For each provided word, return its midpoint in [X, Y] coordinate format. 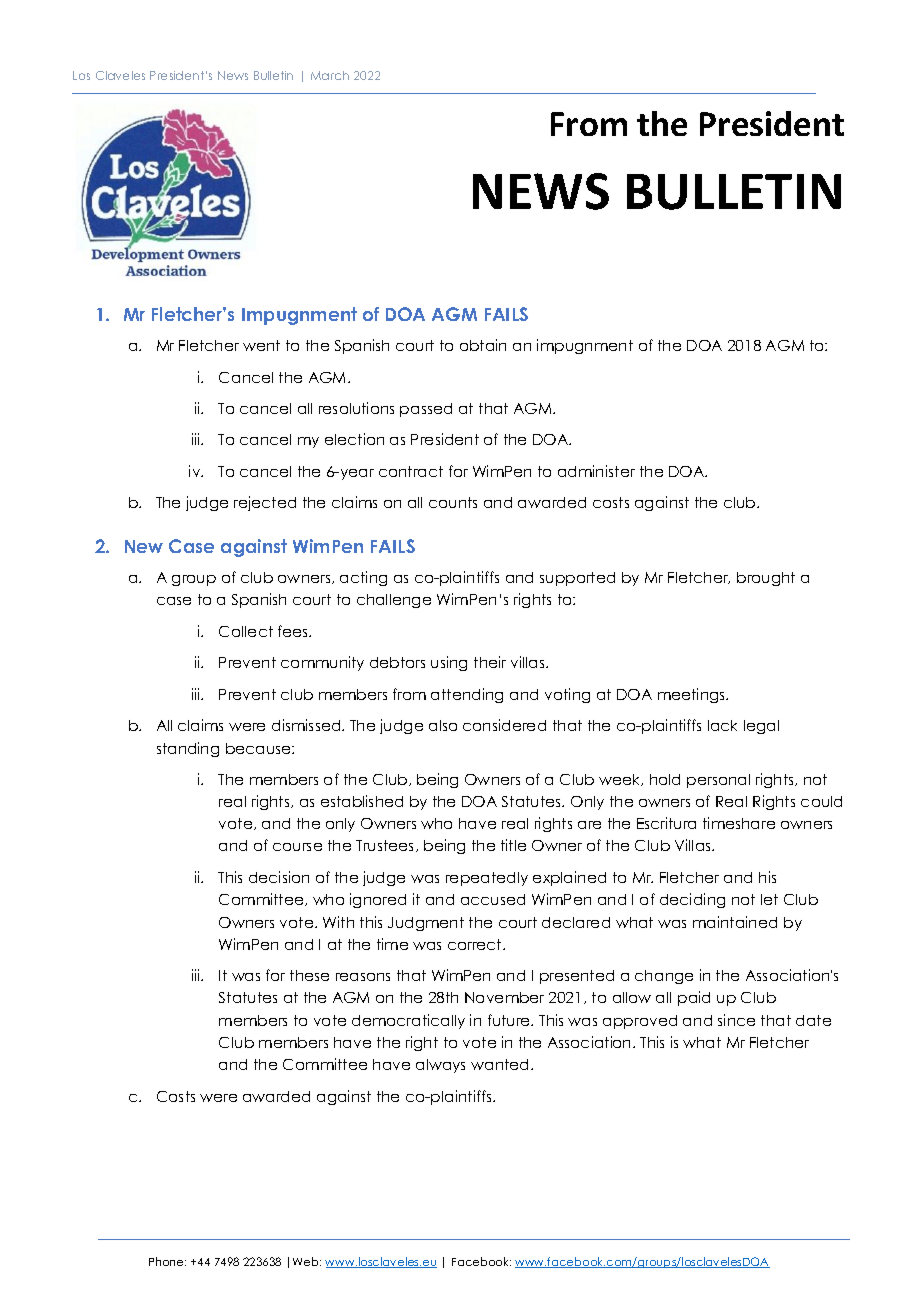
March [330, 75]
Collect [246, 631]
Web [307, 1261]
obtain [483, 345]
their [490, 662]
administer [596, 471]
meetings [693, 695]
